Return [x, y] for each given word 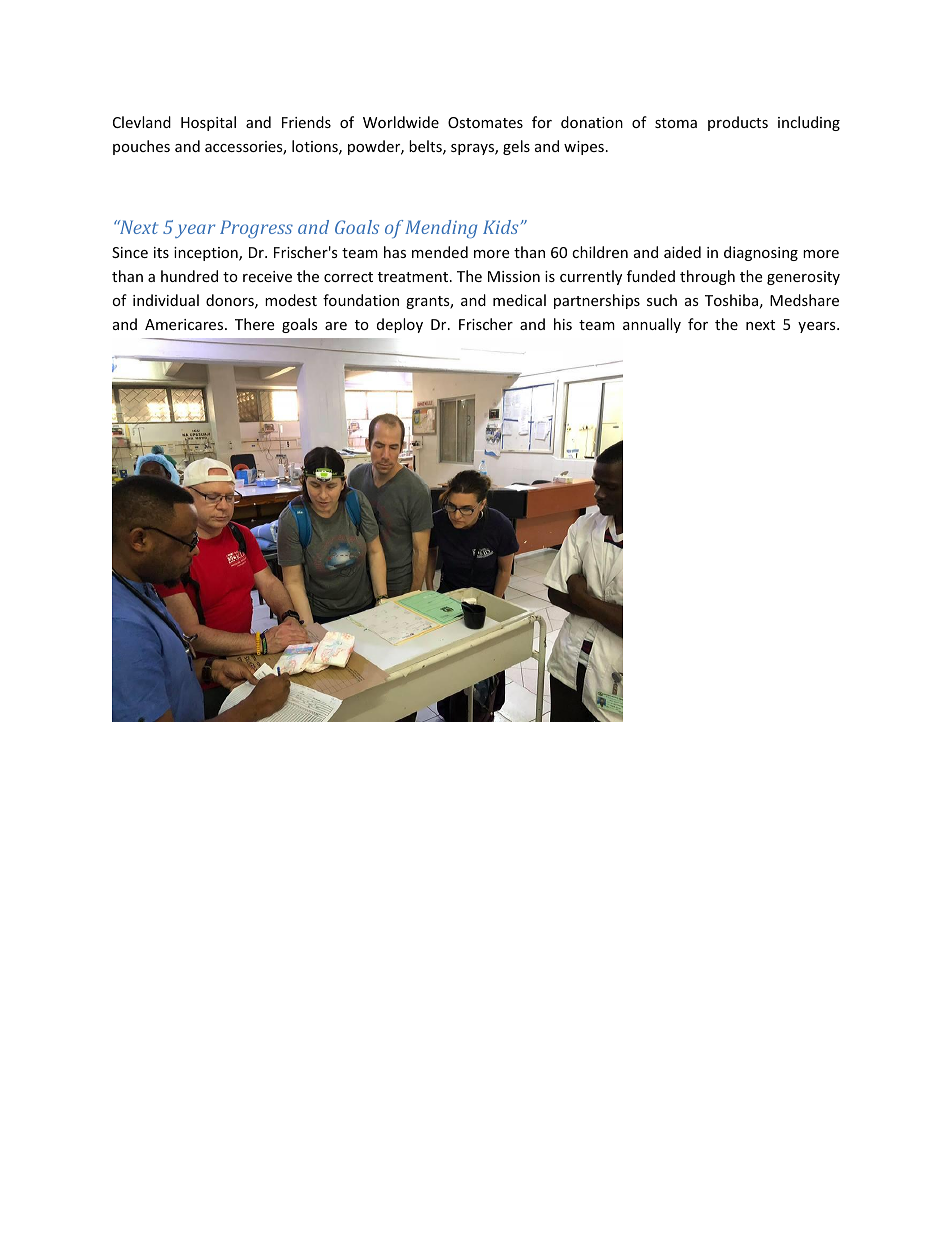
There [254, 324]
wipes [584, 148]
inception [207, 254]
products [738, 123]
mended [440, 252]
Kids [500, 227]
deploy [400, 325]
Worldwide [401, 122]
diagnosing [761, 253]
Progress [256, 229]
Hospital [208, 123]
